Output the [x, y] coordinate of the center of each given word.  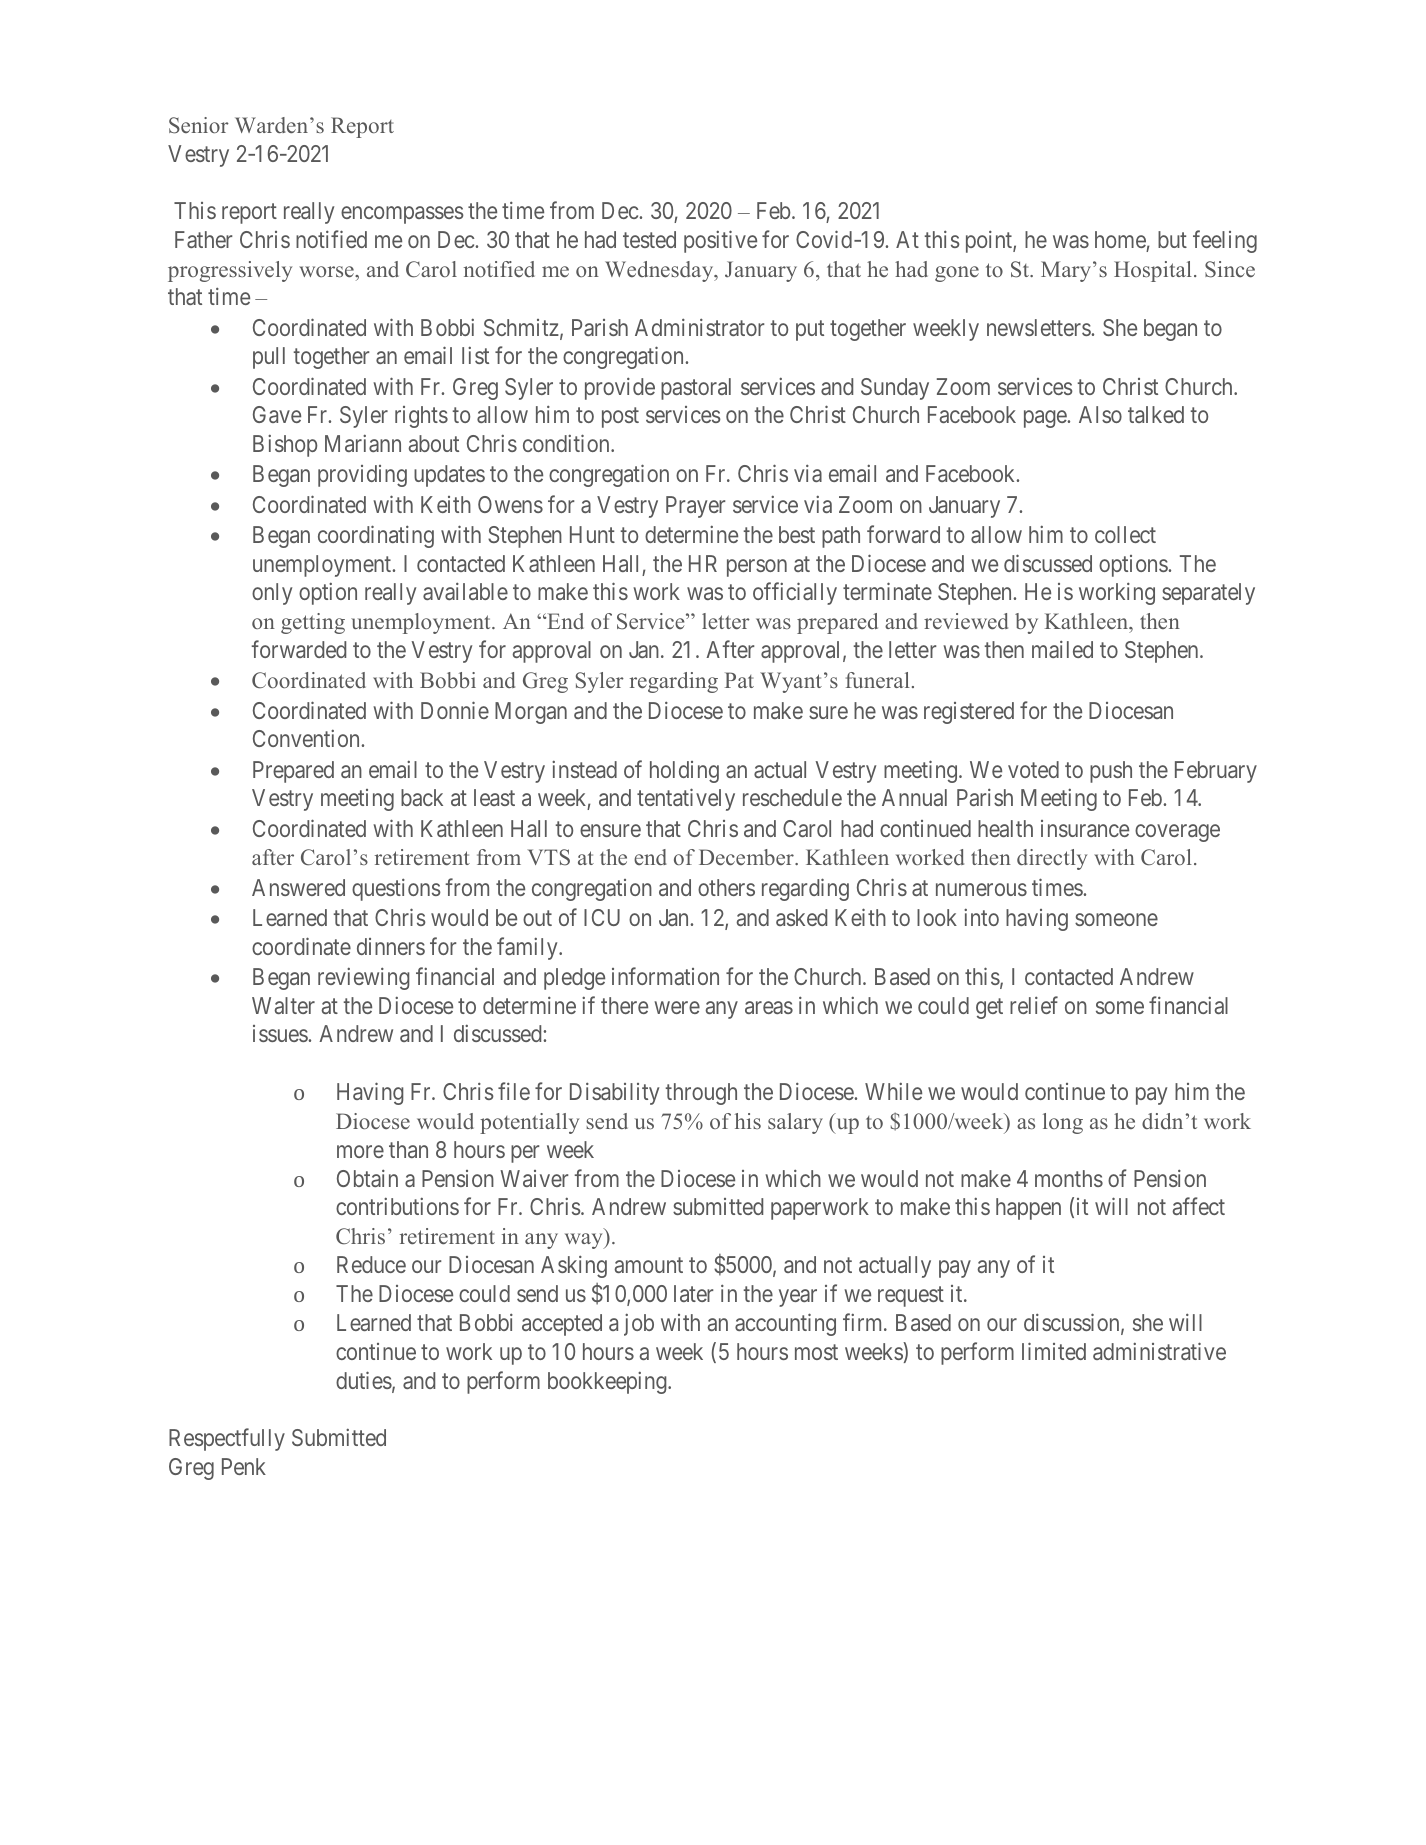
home [1120, 239]
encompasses [402, 215]
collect [1125, 534]
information [665, 976]
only [272, 594]
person [757, 568]
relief [1034, 1005]
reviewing [364, 978]
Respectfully [227, 1439]
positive [720, 241]
